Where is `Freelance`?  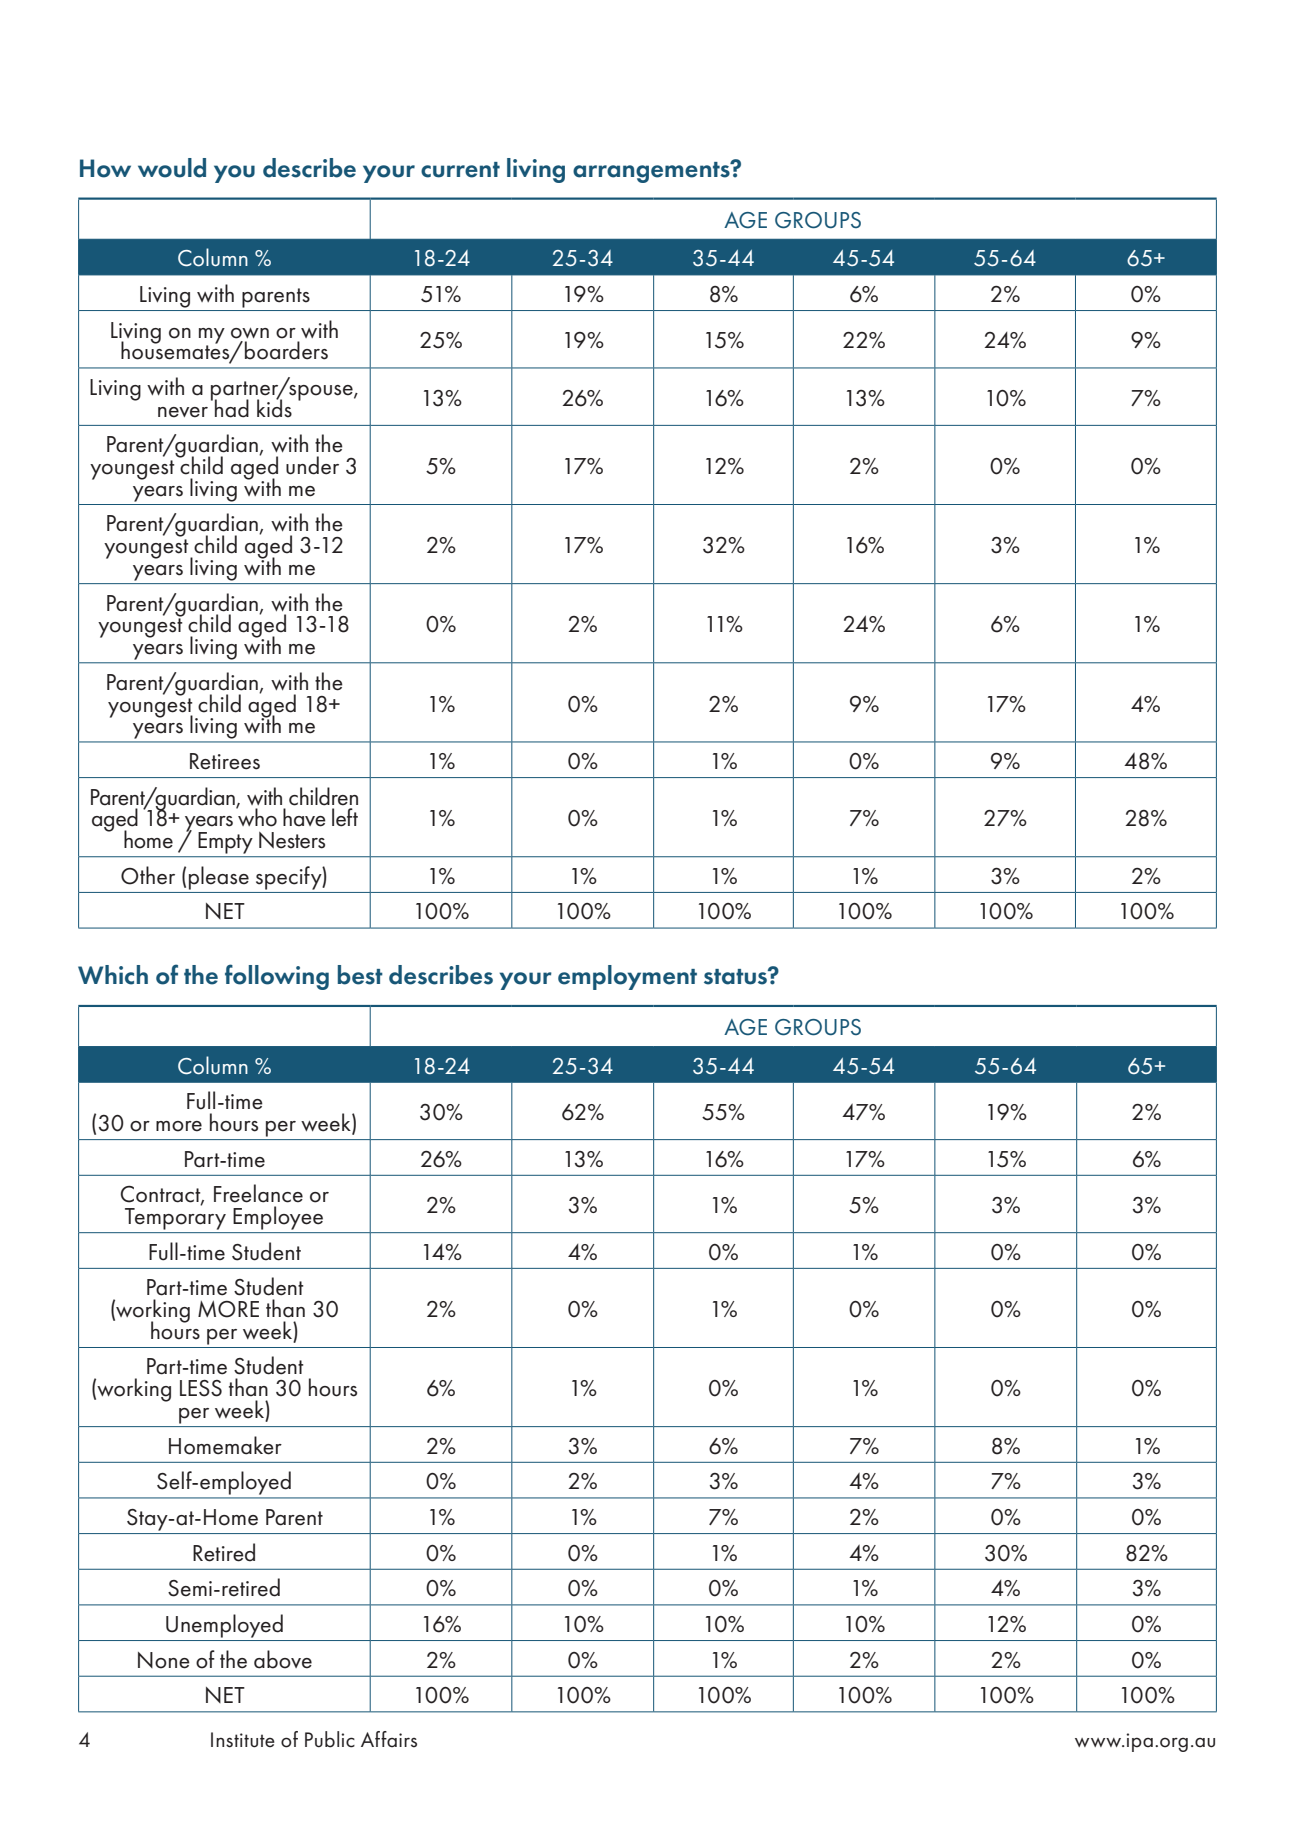 Freelance is located at coordinates (258, 1193).
